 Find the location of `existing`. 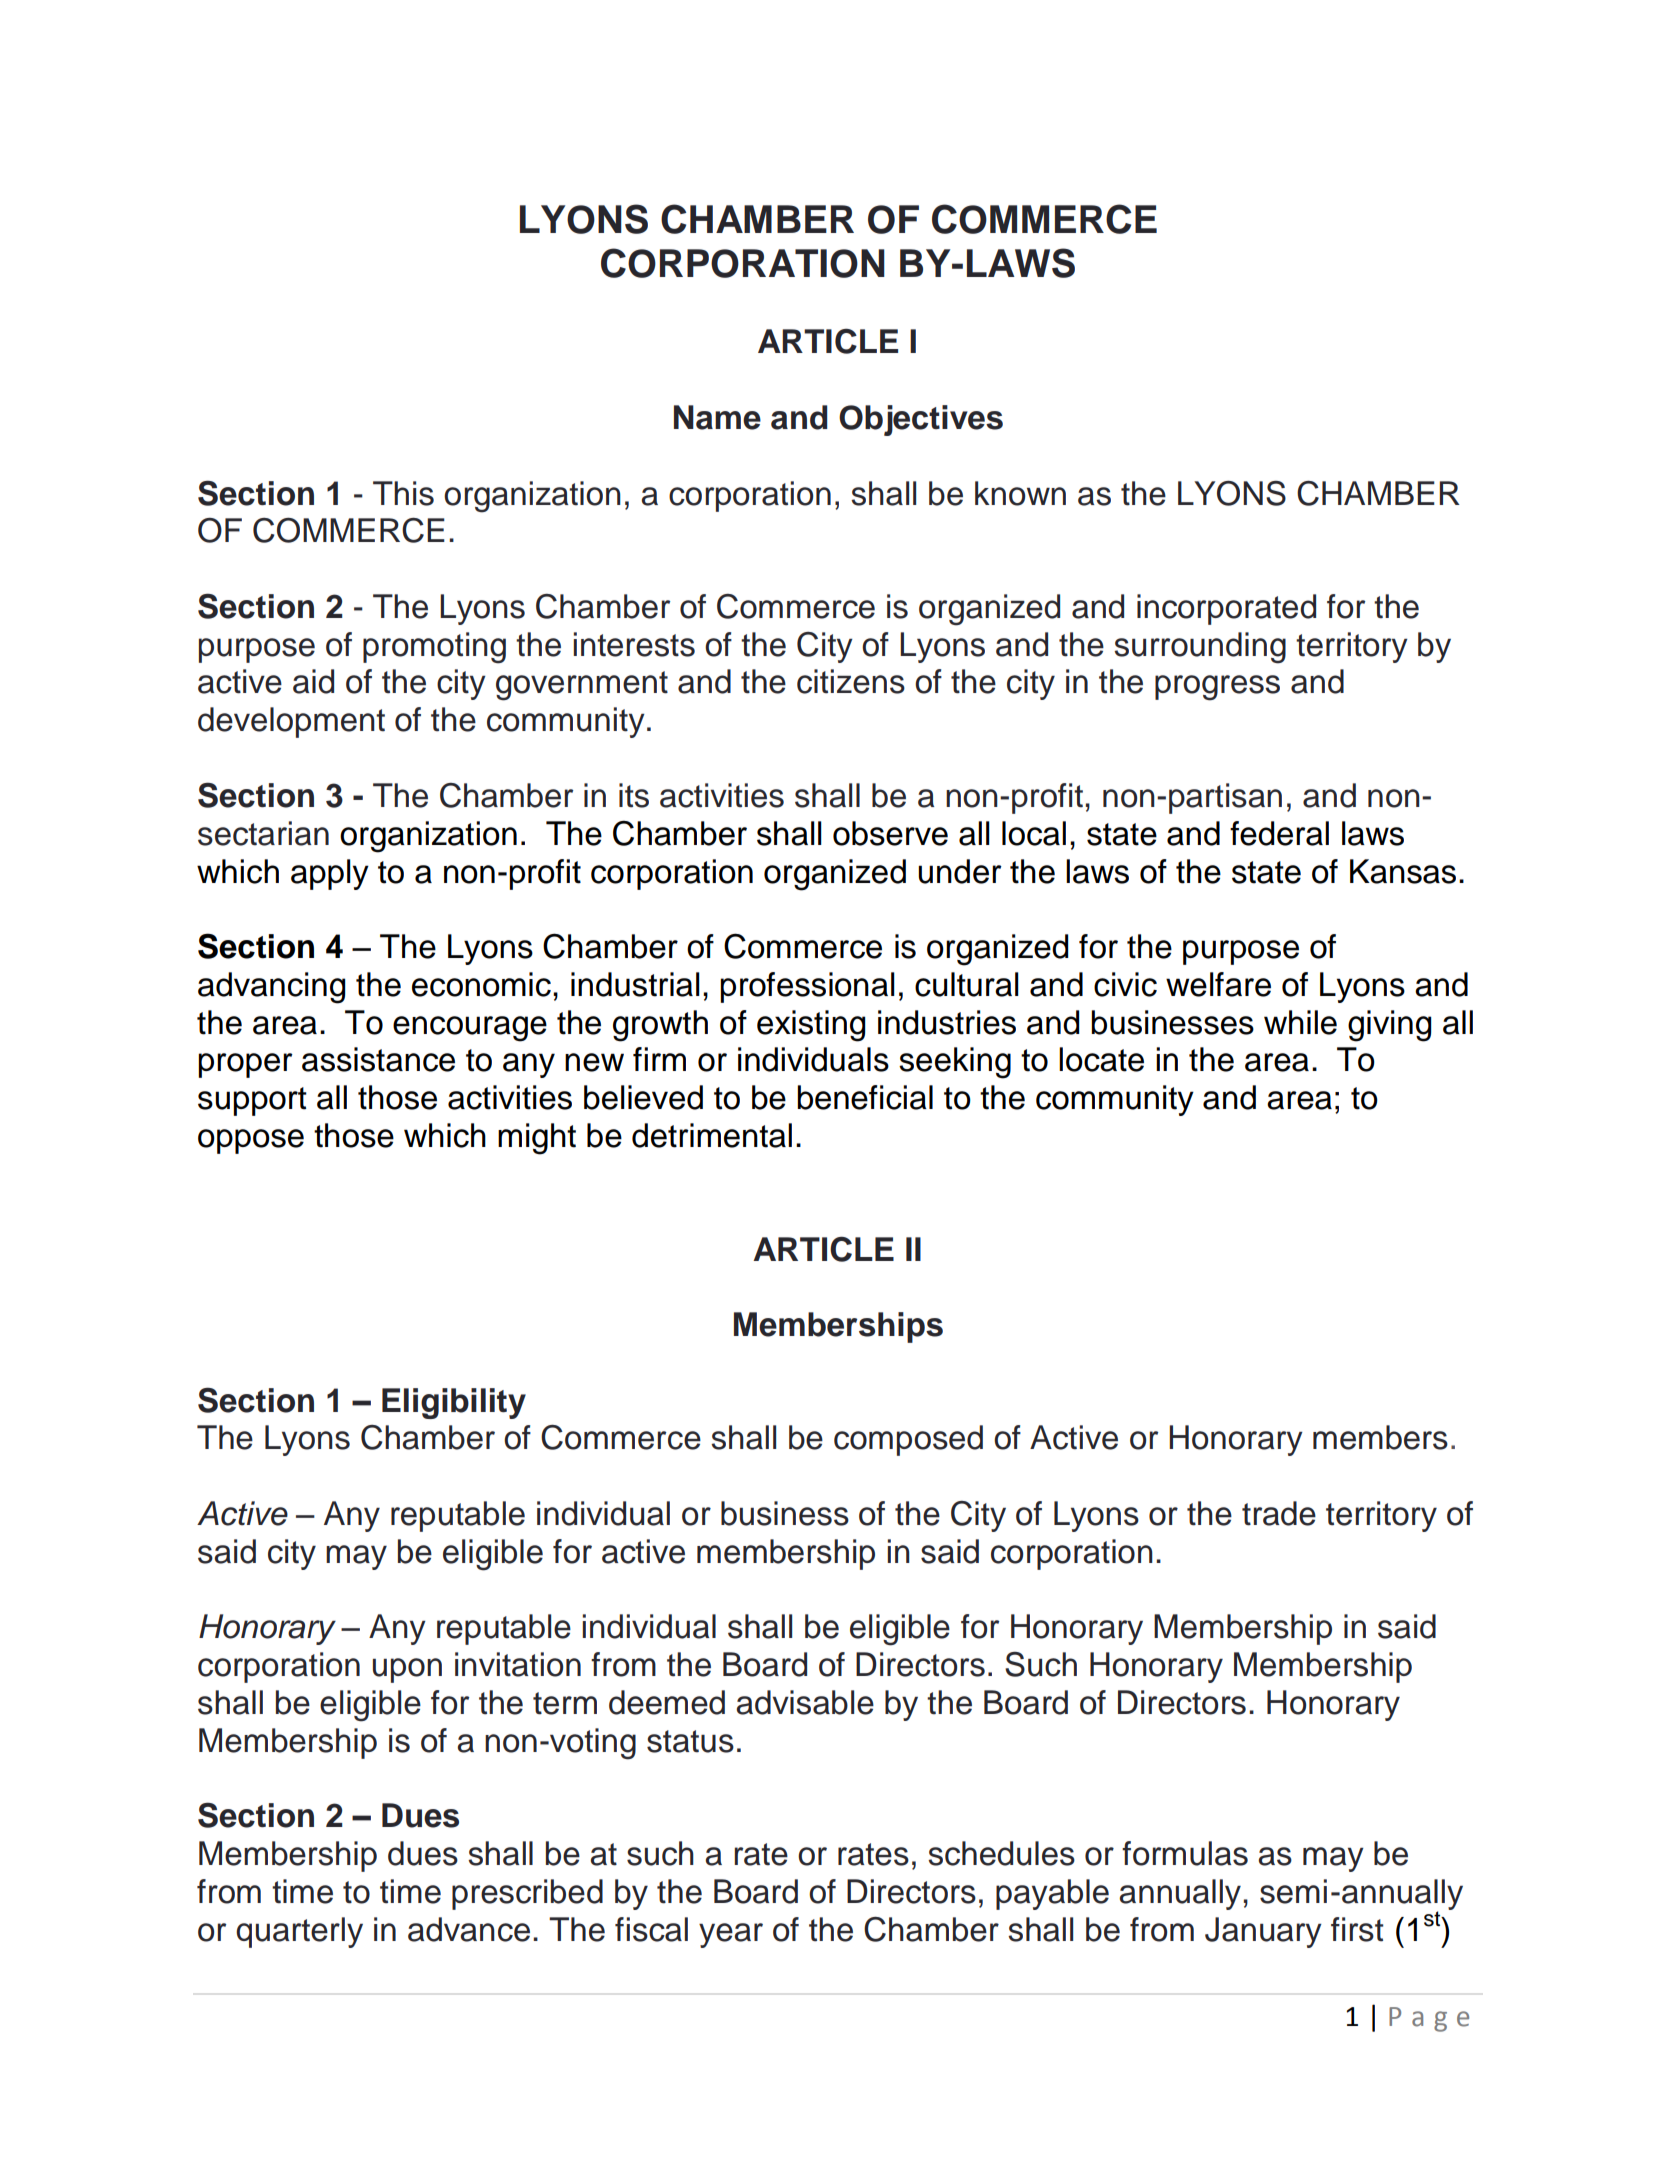

existing is located at coordinates (811, 1026).
